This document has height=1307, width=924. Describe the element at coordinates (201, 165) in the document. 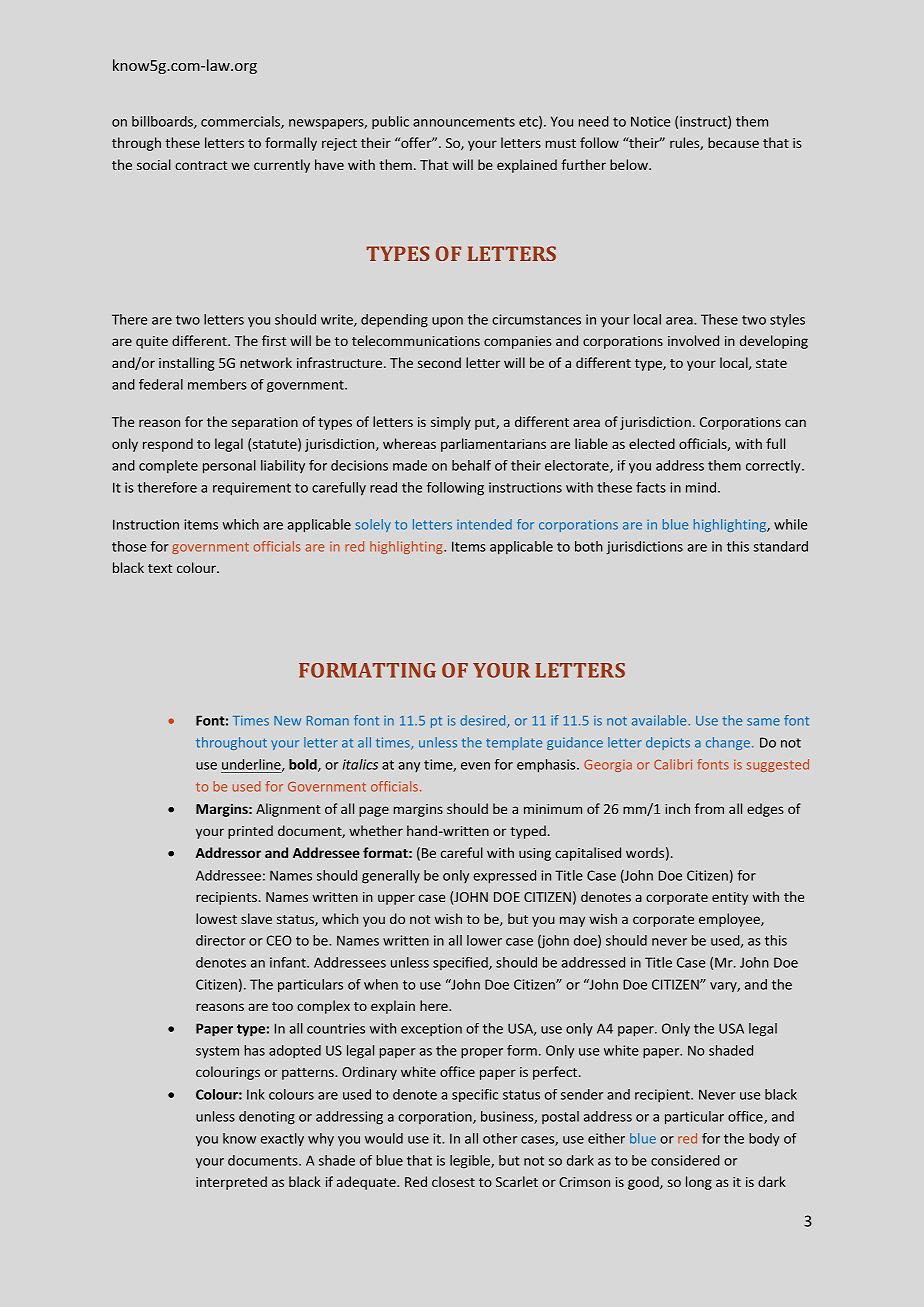

I see `contract` at that location.
